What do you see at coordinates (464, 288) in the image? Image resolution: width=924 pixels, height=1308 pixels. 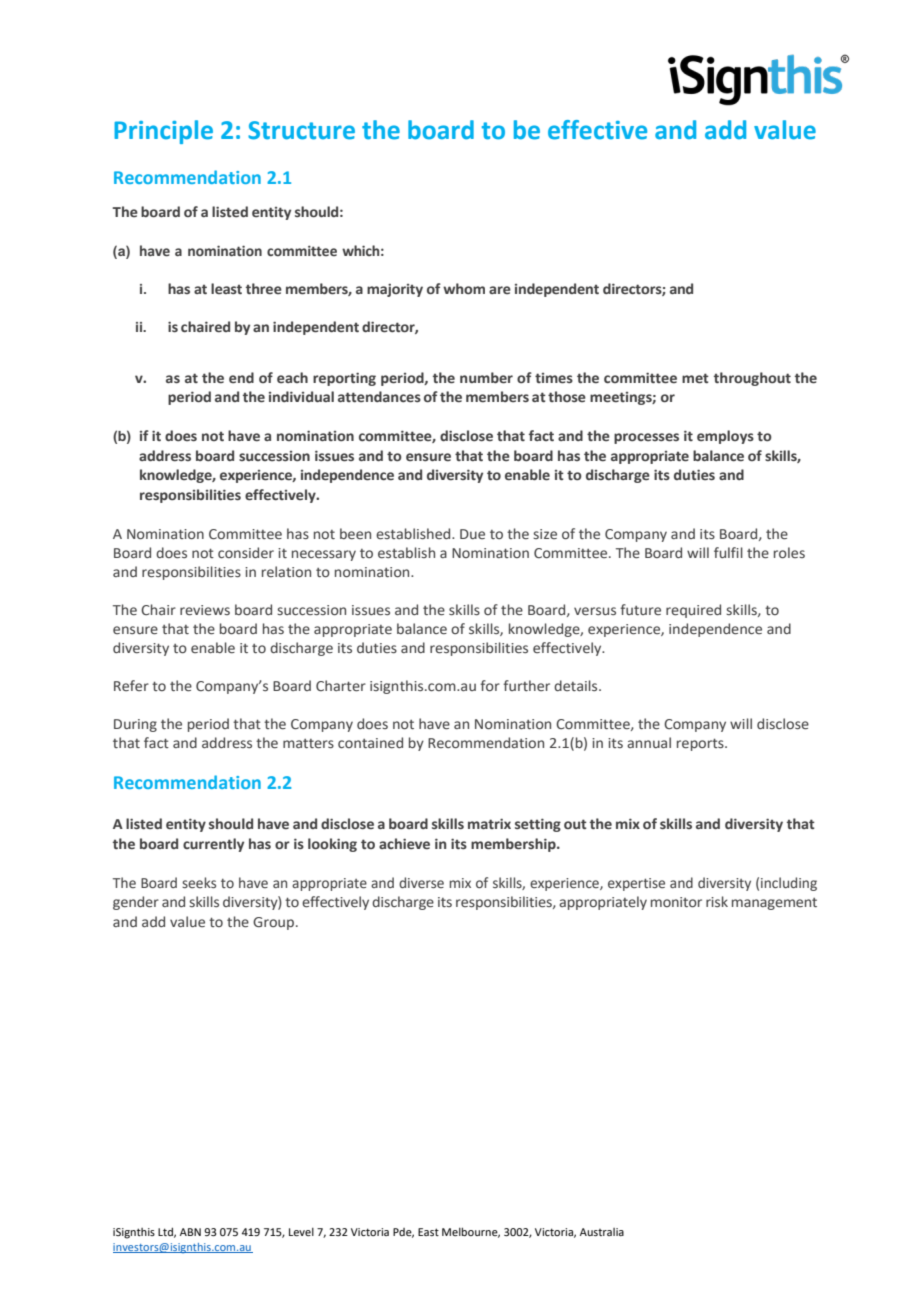 I see `whom` at bounding box center [464, 288].
